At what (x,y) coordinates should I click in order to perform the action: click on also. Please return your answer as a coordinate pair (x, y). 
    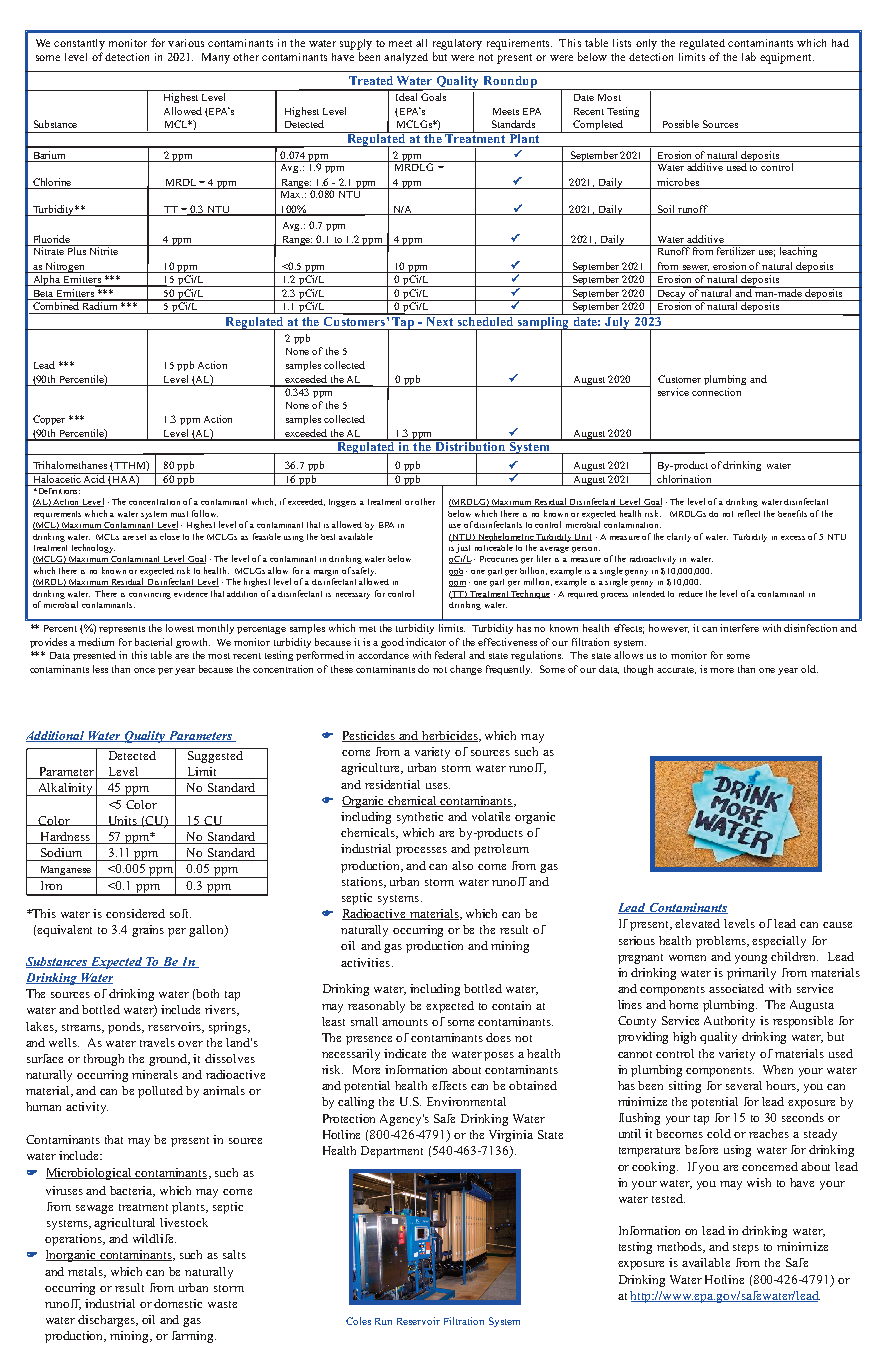
    Looking at the image, I should click on (462, 865).
